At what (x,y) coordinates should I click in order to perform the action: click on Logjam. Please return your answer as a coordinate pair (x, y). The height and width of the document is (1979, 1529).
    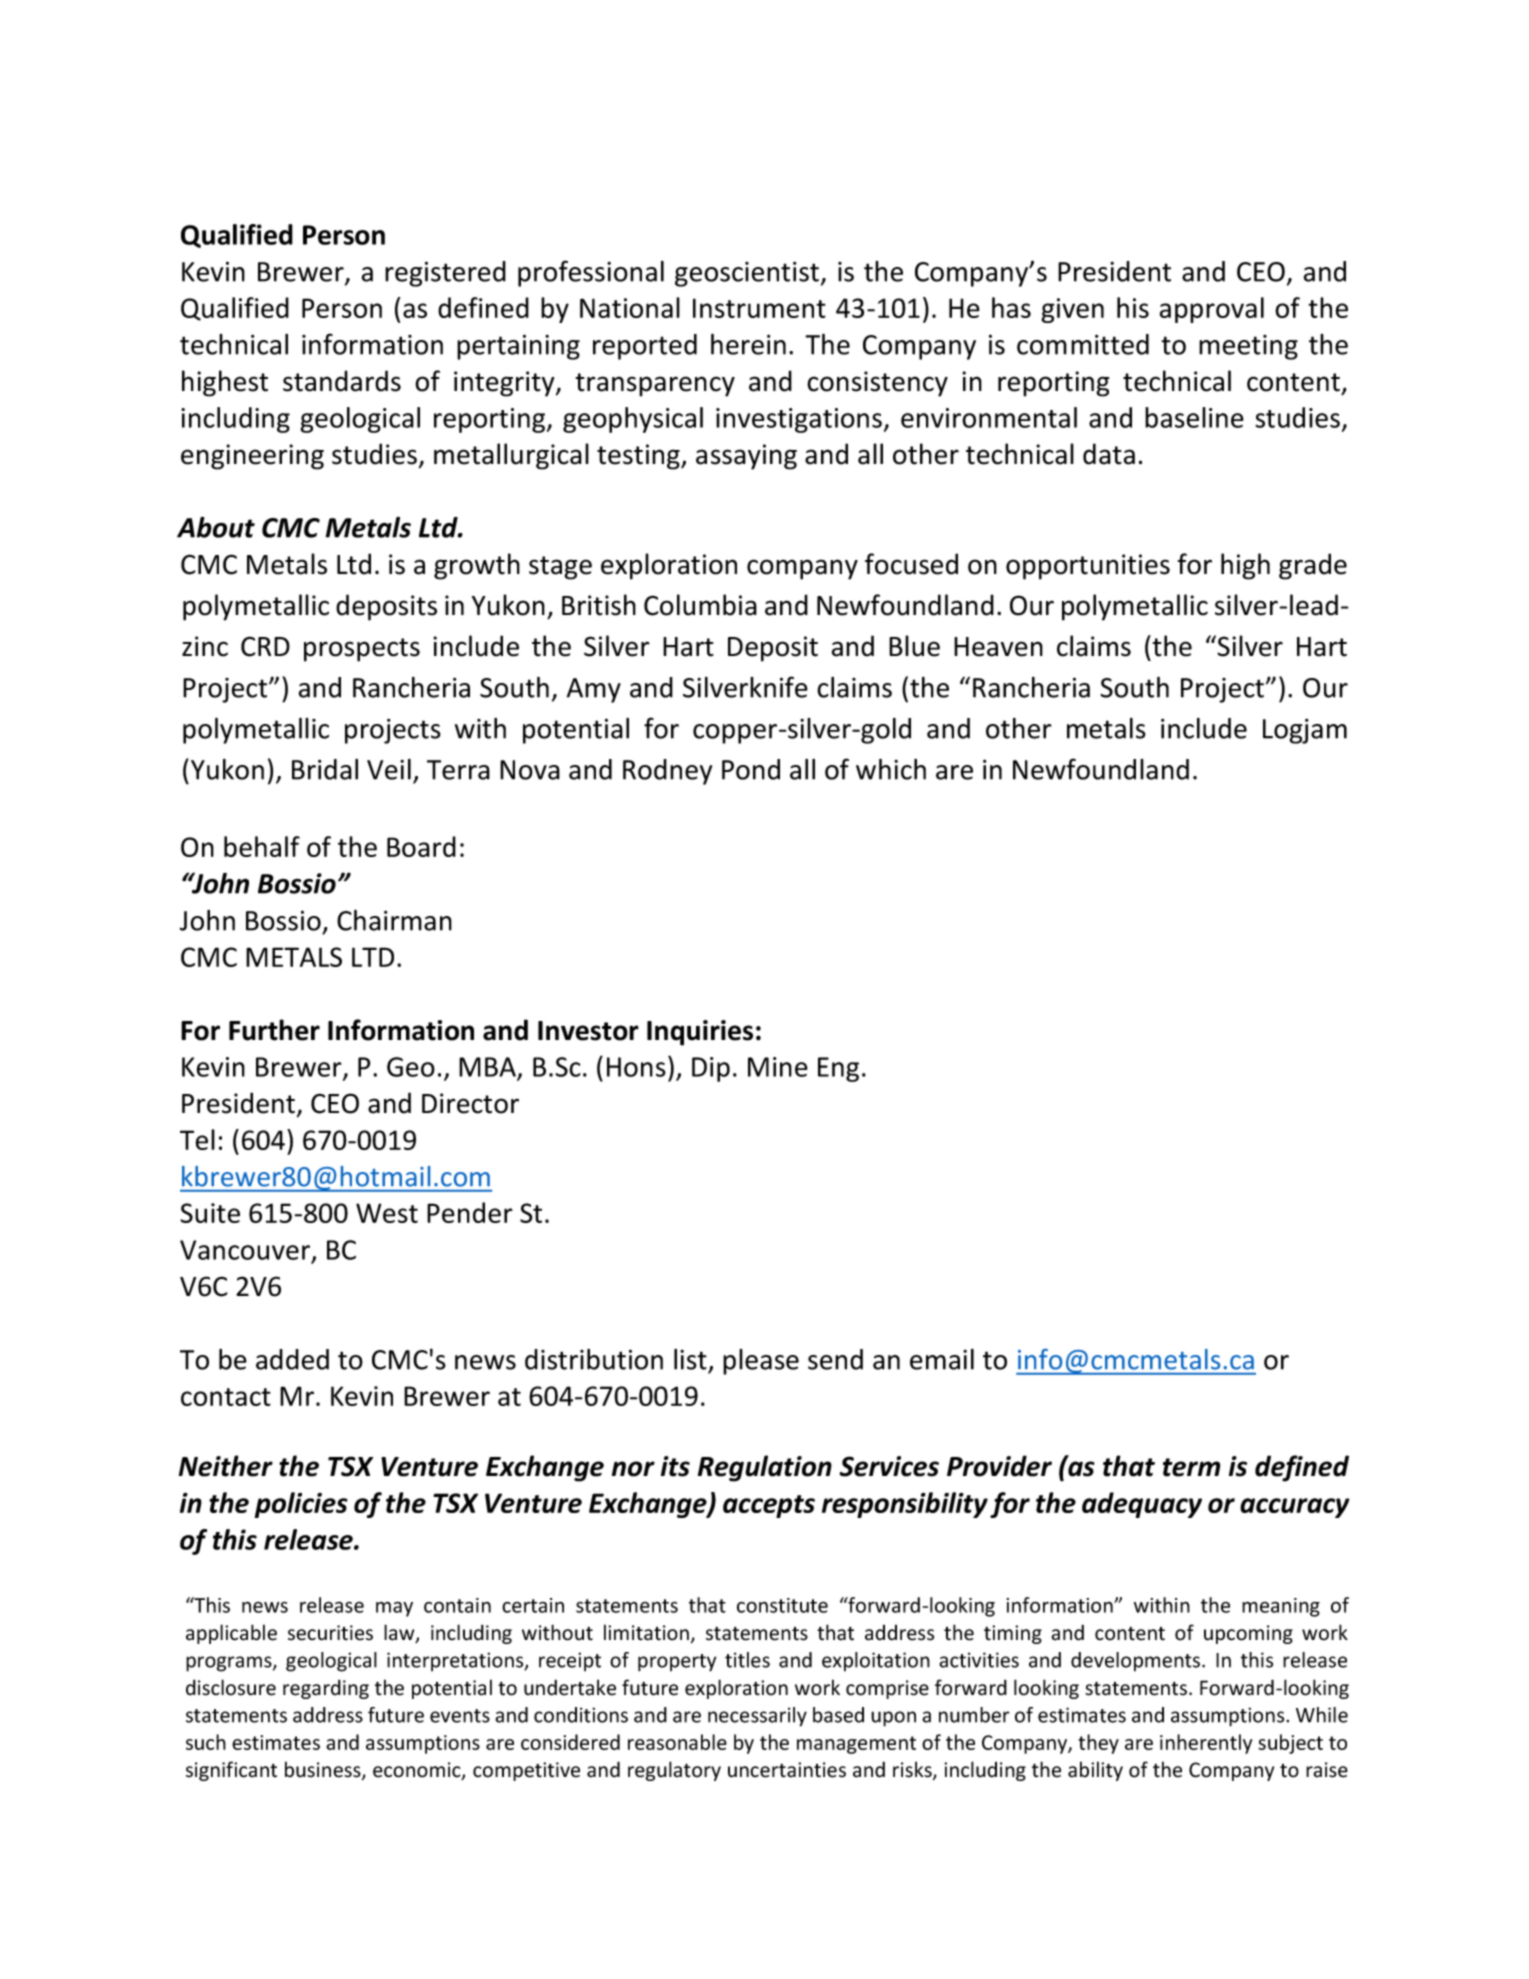
    Looking at the image, I should click on (1305, 731).
